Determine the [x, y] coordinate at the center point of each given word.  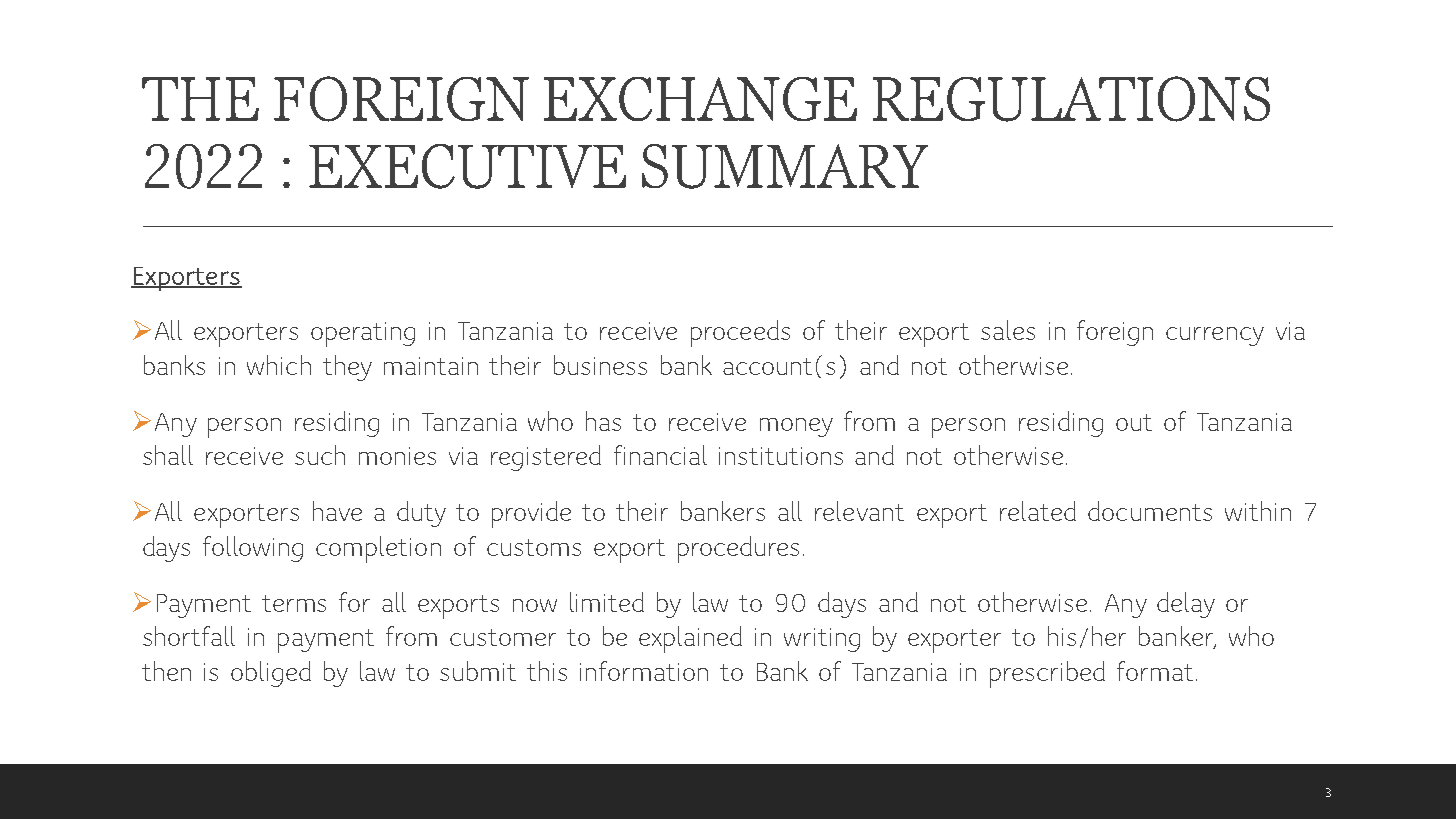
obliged [271, 674]
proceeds [740, 333]
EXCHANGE [700, 99]
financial [660, 455]
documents [1150, 511]
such [320, 455]
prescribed [1047, 674]
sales [1008, 330]
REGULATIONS [1071, 99]
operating [363, 334]
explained [690, 639]
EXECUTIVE [467, 166]
